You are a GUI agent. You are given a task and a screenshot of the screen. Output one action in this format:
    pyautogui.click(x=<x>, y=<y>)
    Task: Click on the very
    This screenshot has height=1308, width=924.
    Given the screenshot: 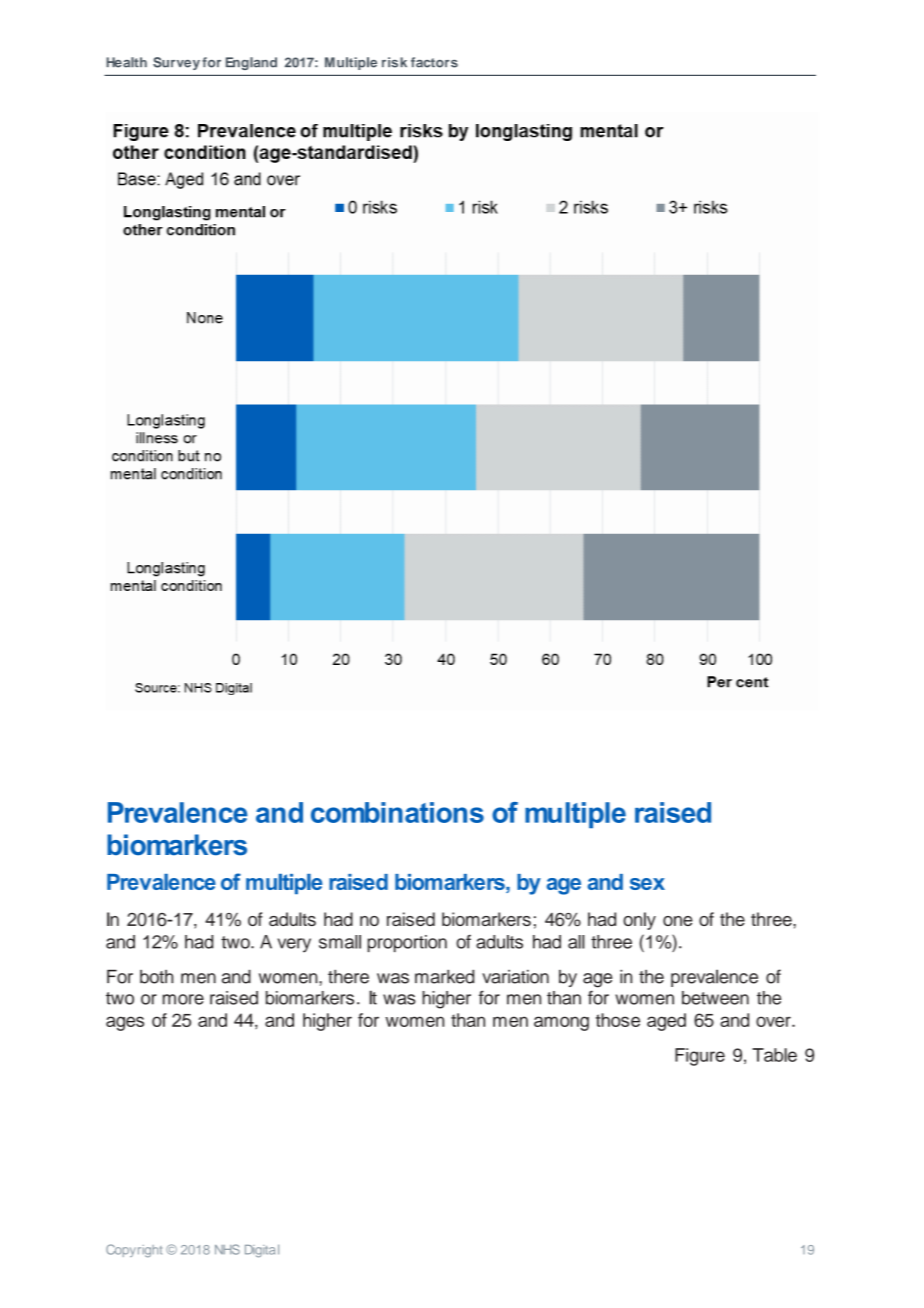 What is the action you would take?
    pyautogui.click(x=294, y=945)
